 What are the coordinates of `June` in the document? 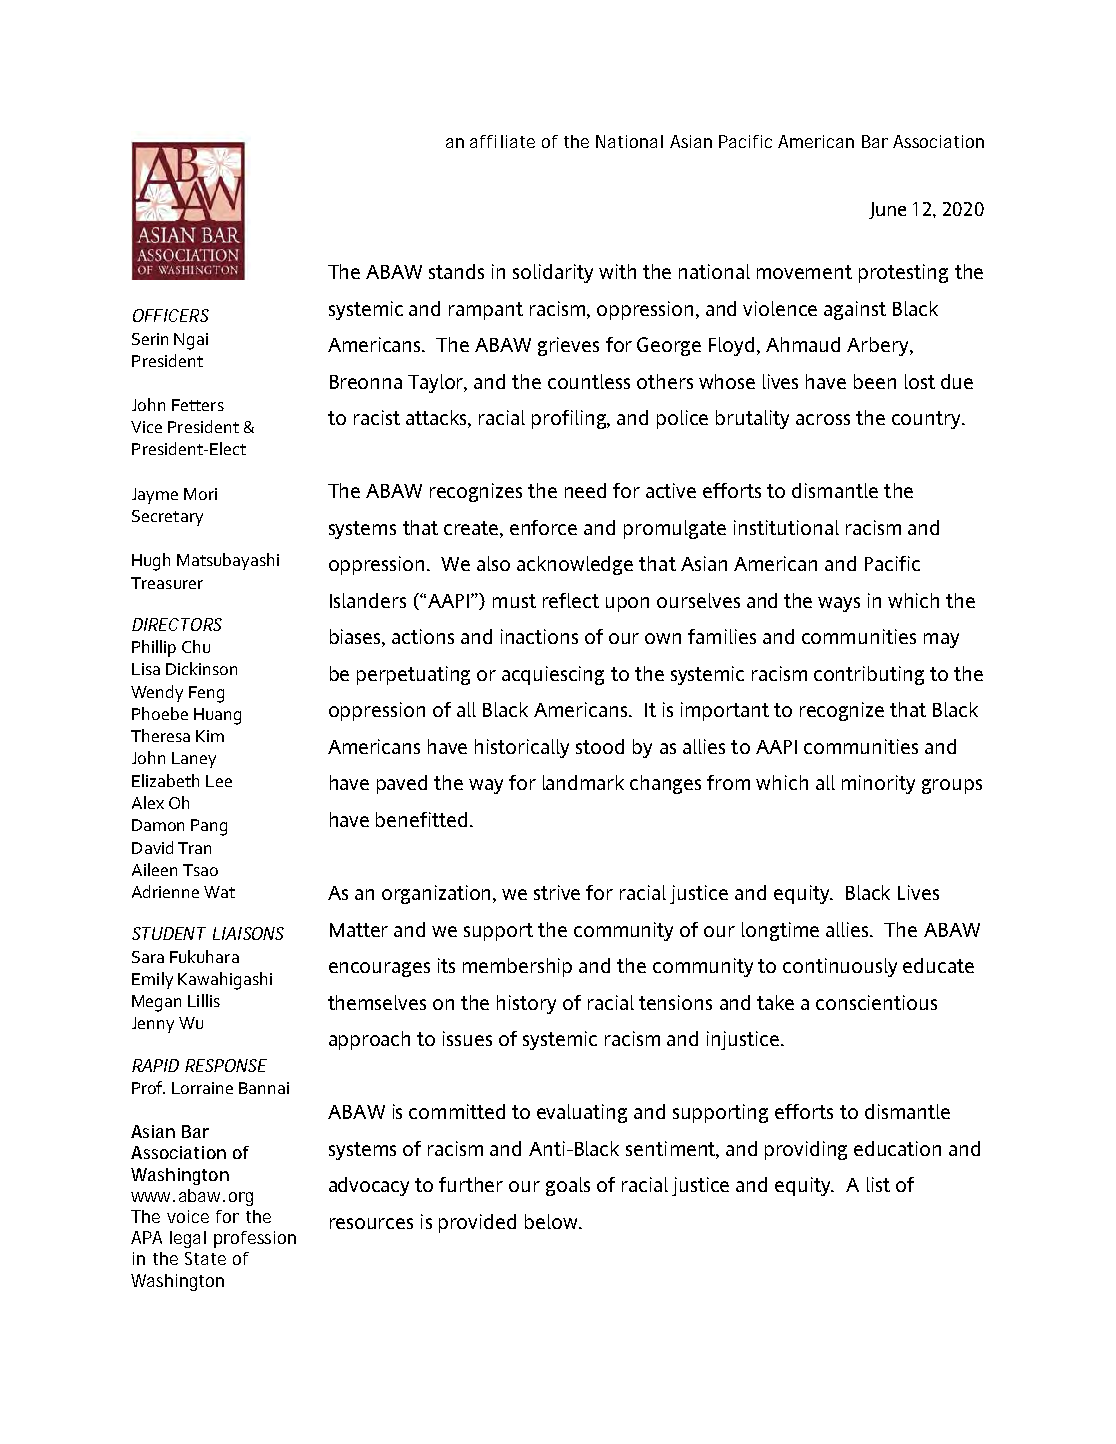 It's located at (887, 210).
